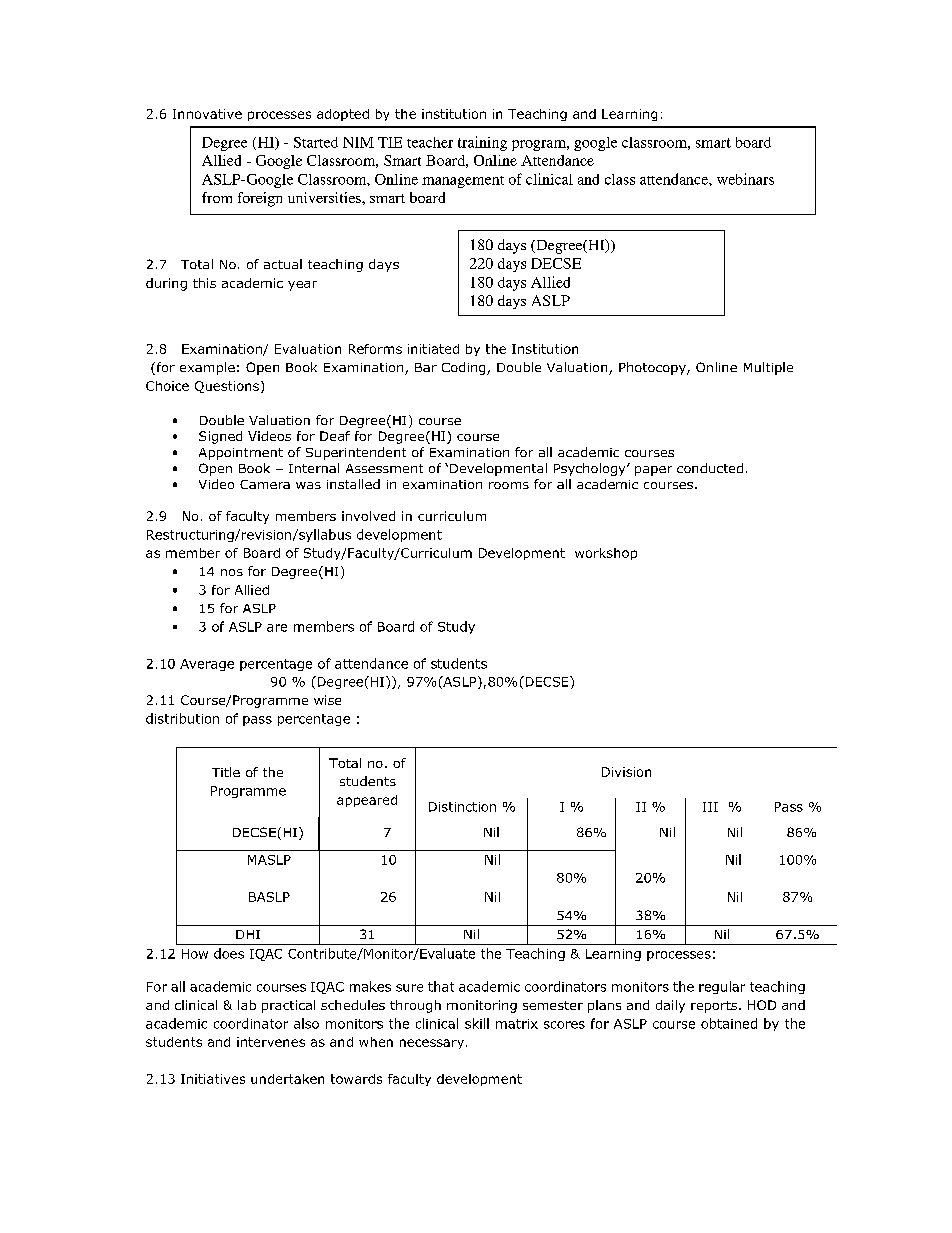 The height and width of the page is (1233, 952). What do you see at coordinates (606, 554) in the page?
I see `workshop` at bounding box center [606, 554].
